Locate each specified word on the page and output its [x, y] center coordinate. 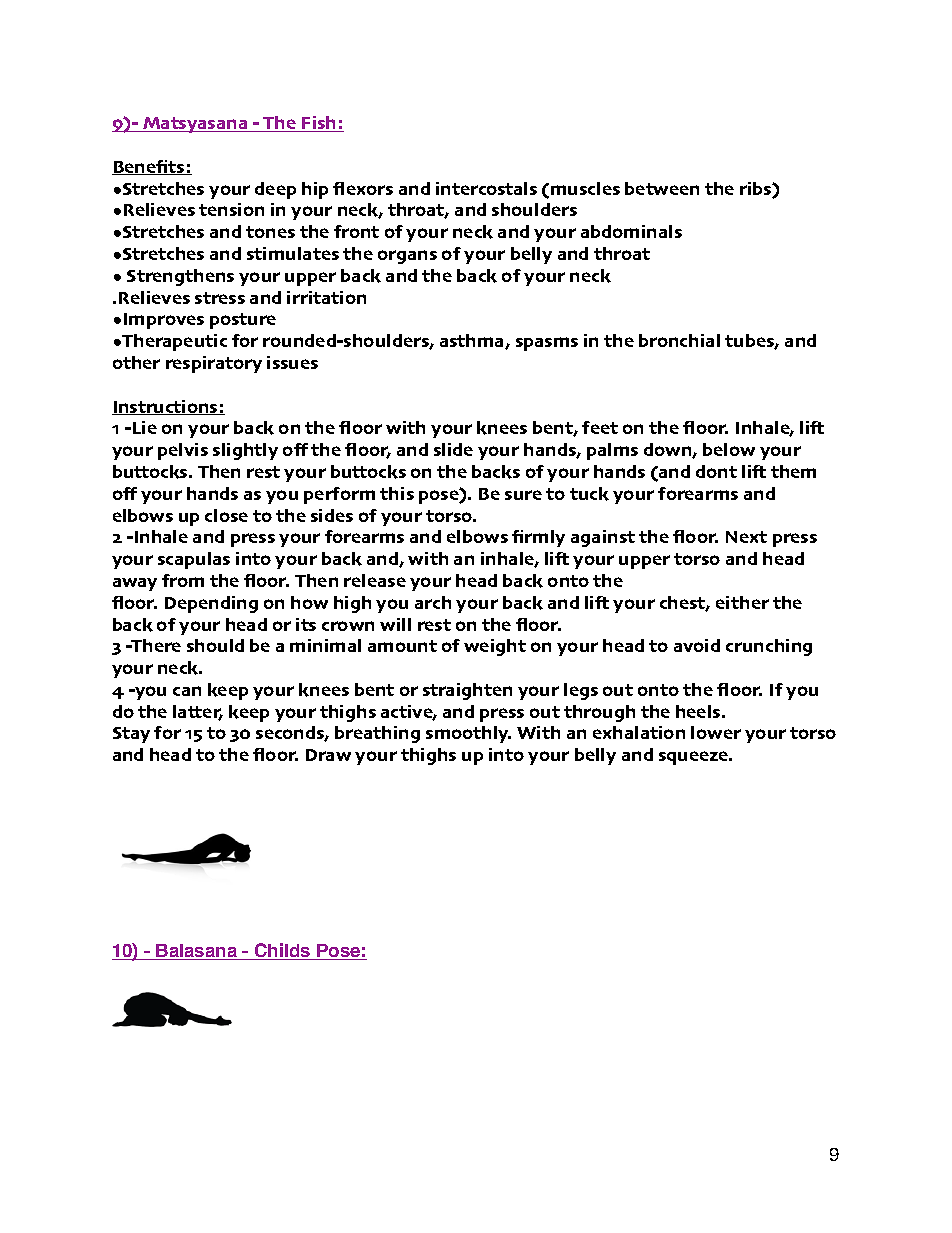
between [662, 188]
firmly [538, 538]
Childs [283, 951]
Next [746, 537]
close [226, 515]
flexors [363, 188]
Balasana [197, 952]
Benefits [149, 167]
